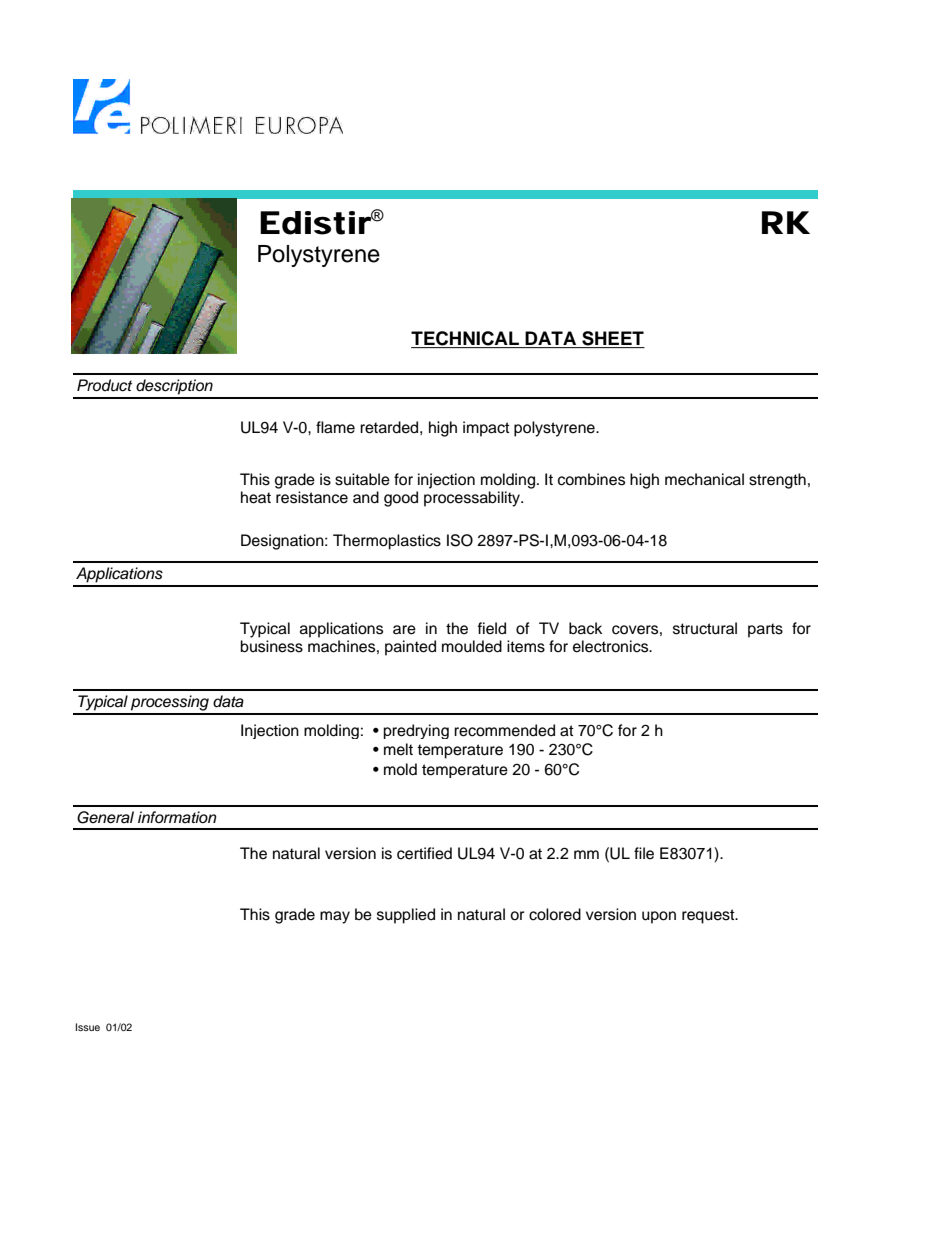 The image size is (952, 1233). Describe the element at coordinates (104, 385) in the screenshot. I see `Product` at that location.
